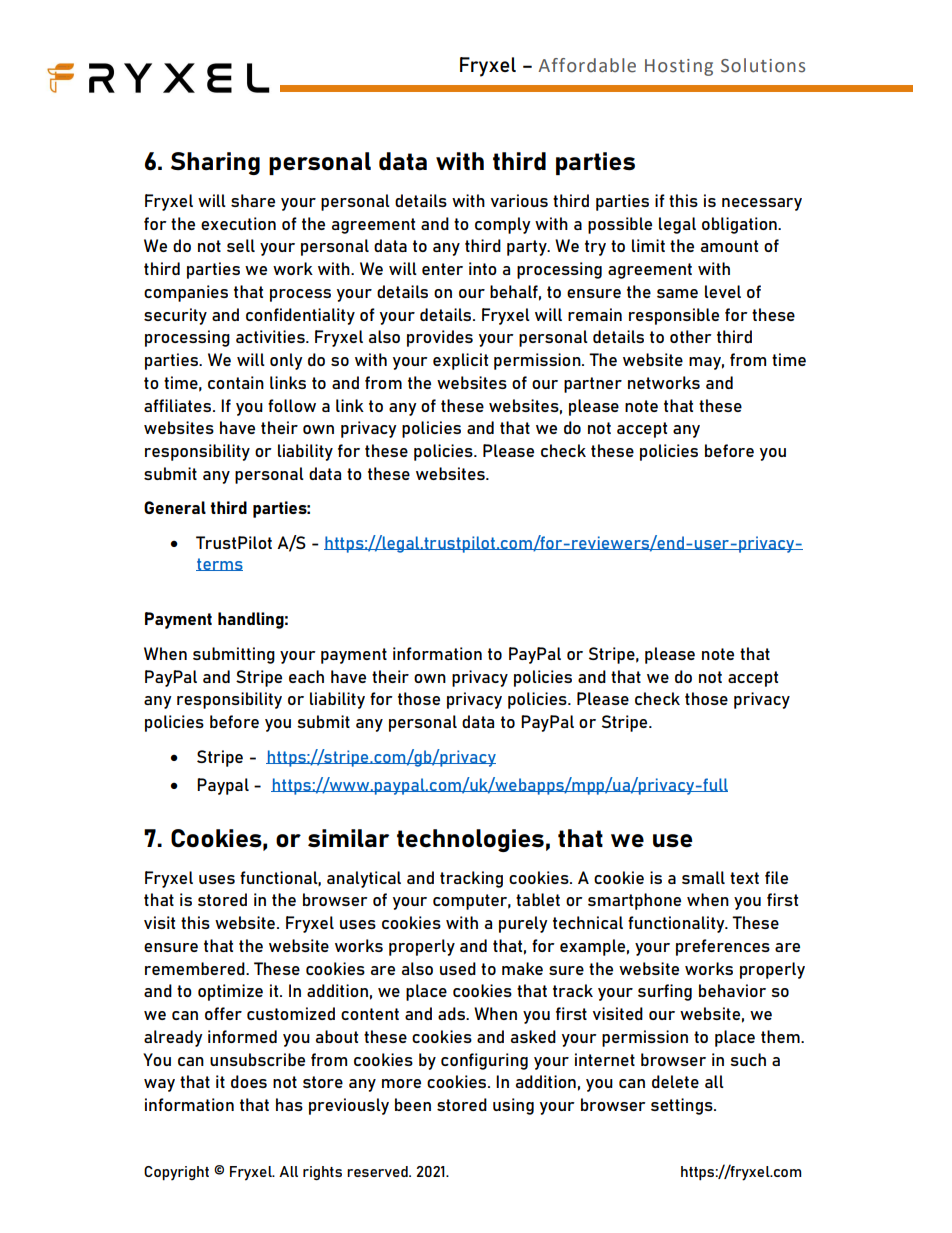  Describe the element at coordinates (249, 1081) in the screenshot. I see `does` at that location.
